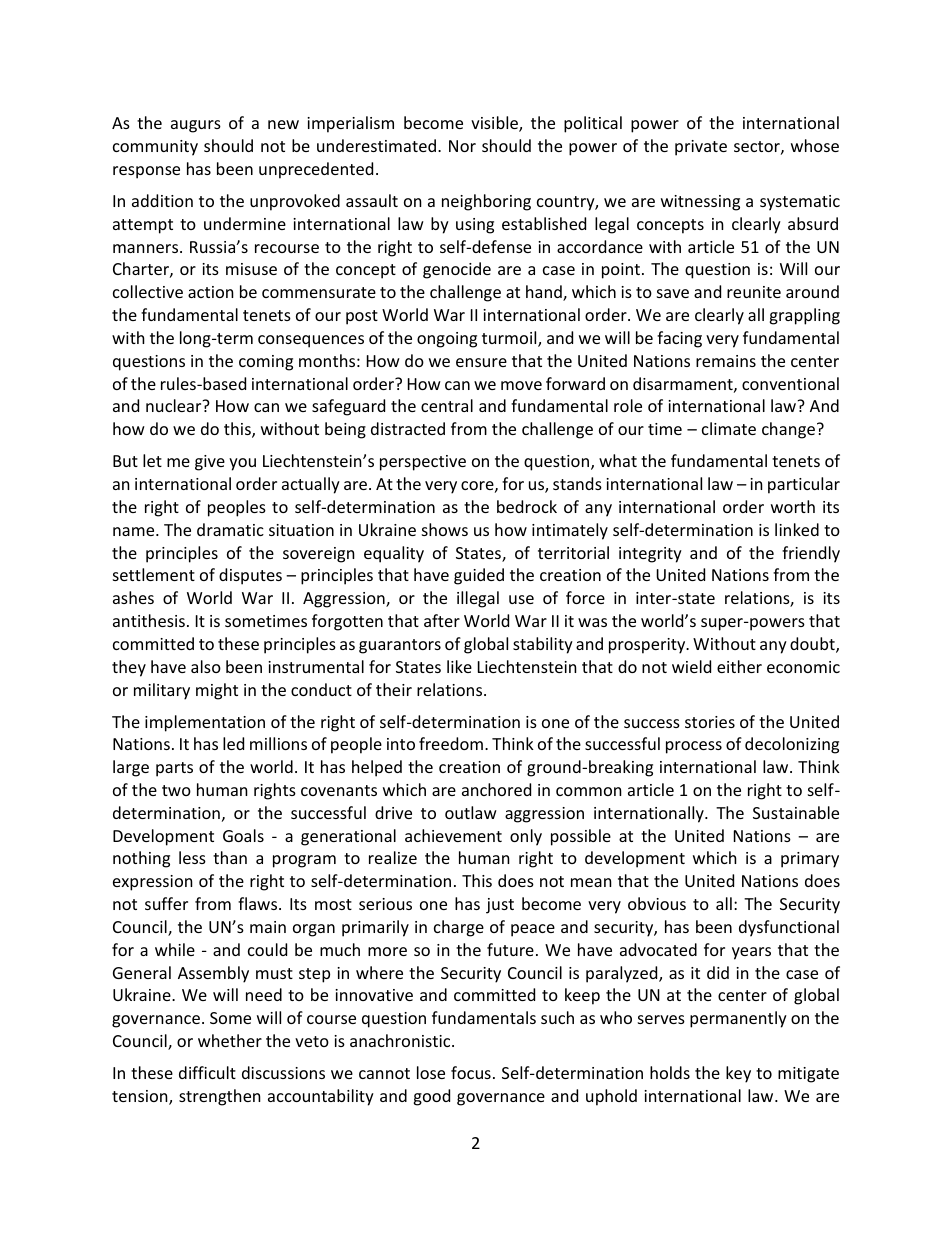 This screenshot has height=1233, width=952. Describe the element at coordinates (796, 812) in the screenshot. I see `Sustainable` at that location.
